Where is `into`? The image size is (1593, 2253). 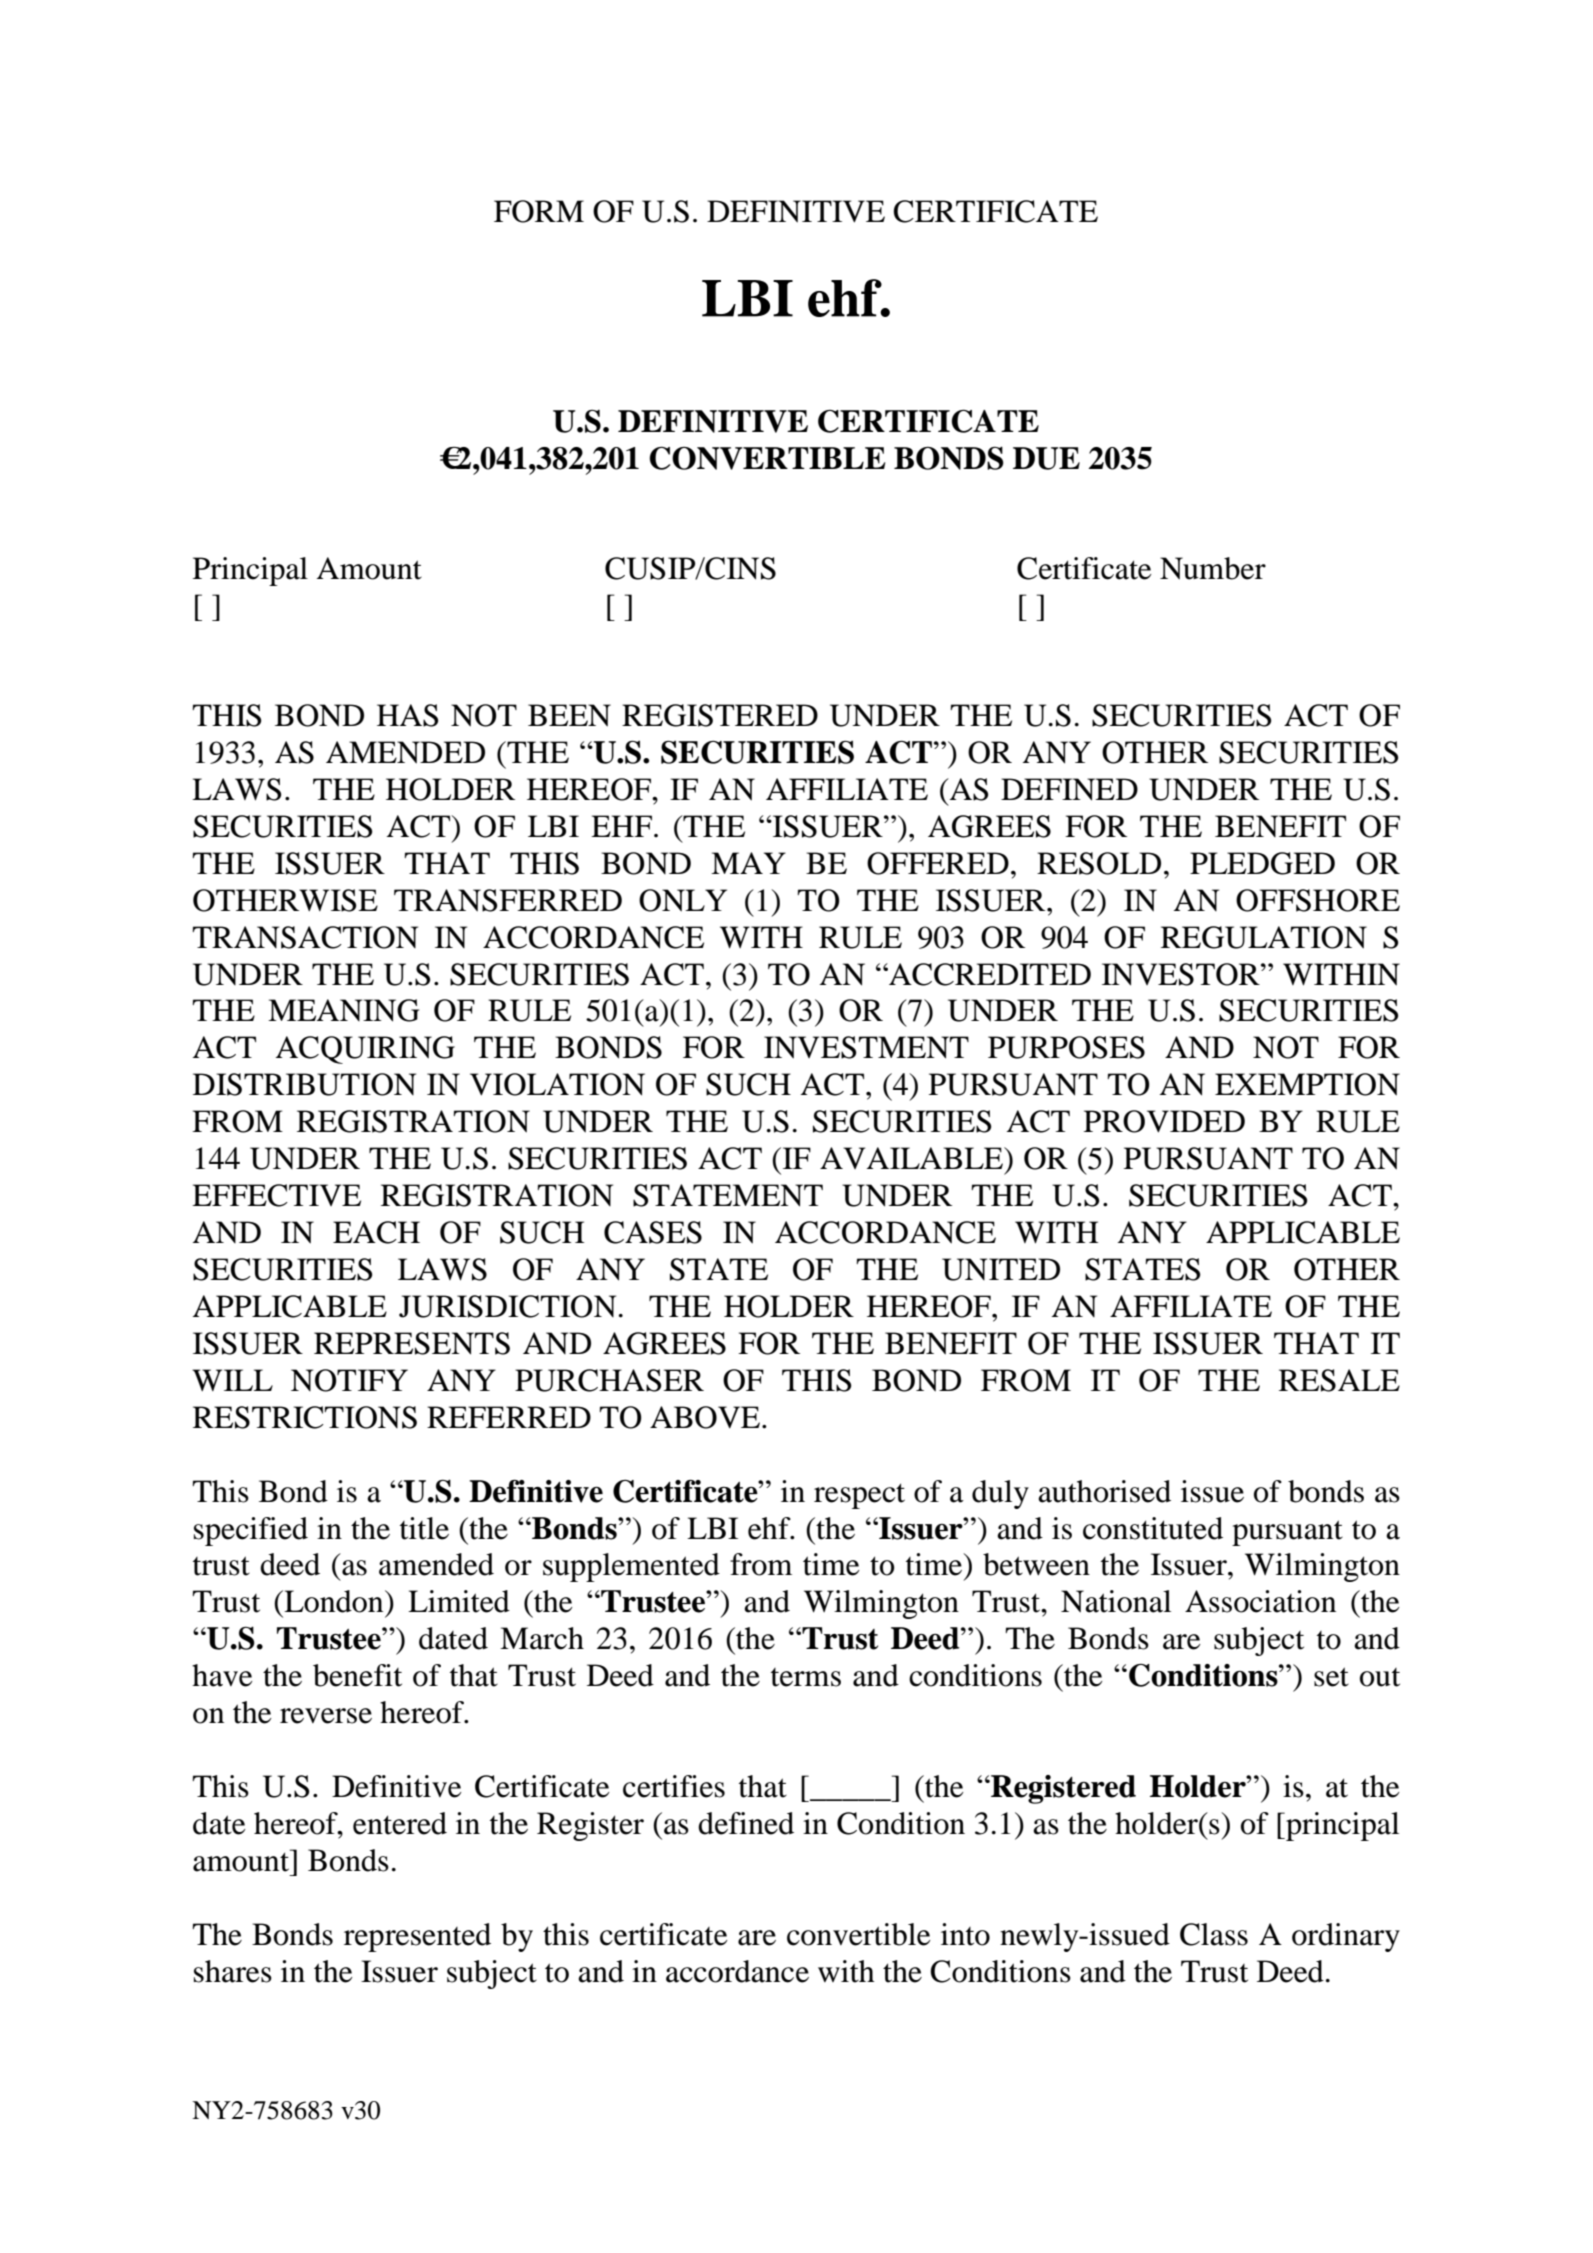 into is located at coordinates (965, 1934).
